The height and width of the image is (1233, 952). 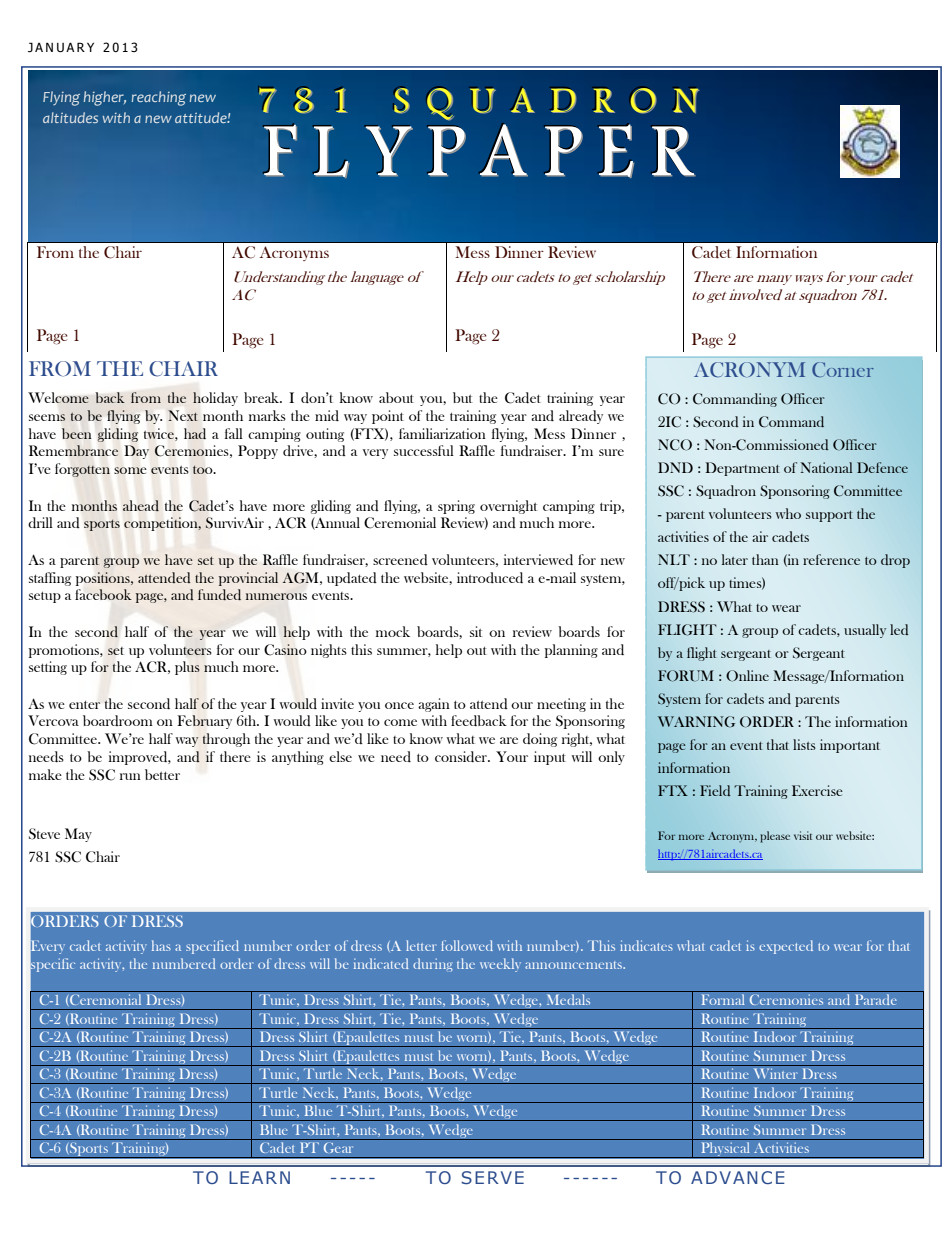 I want to click on LEARN, so click(x=259, y=1177).
